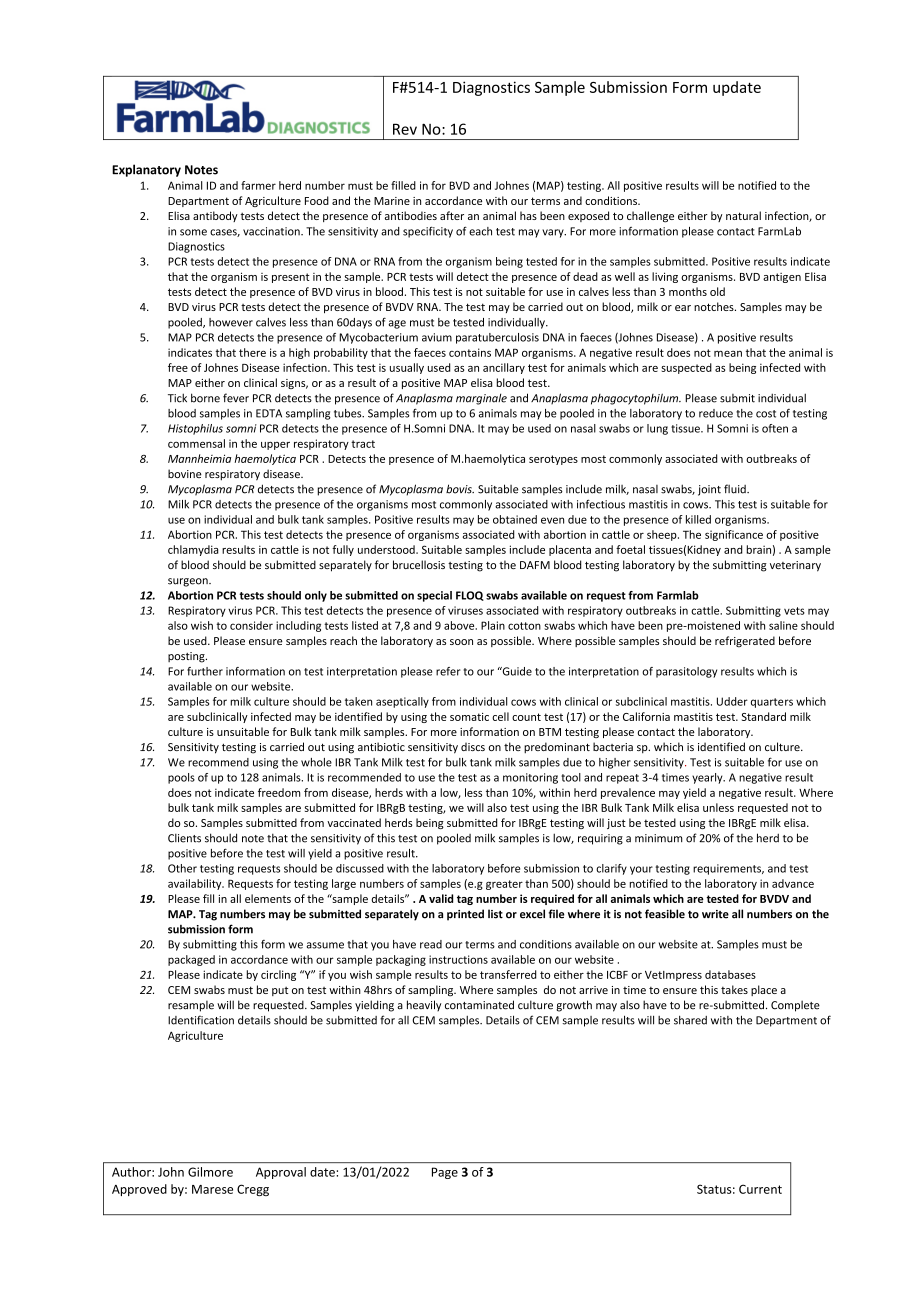  I want to click on antibody, so click(215, 216).
